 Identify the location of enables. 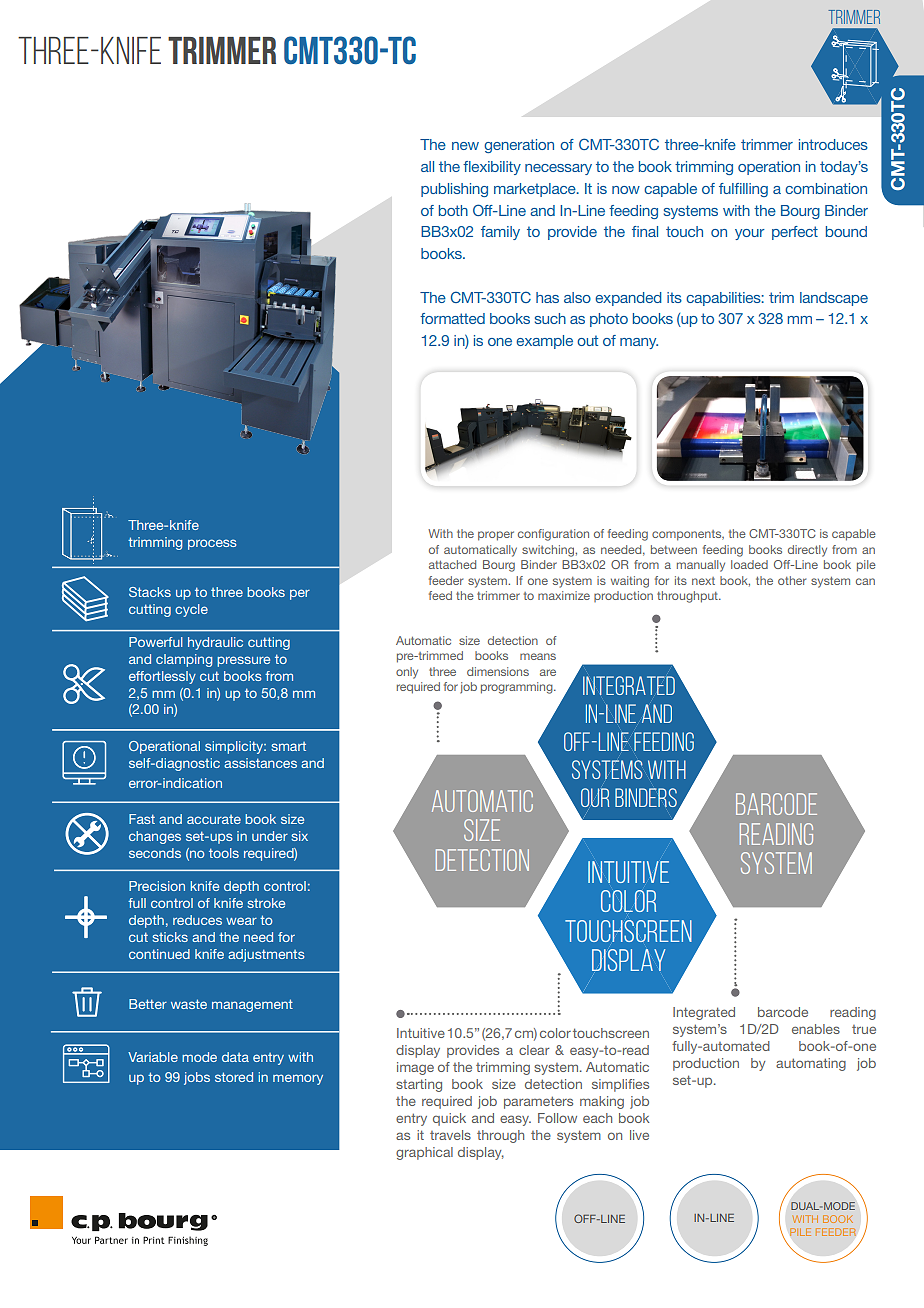
(816, 1029).
